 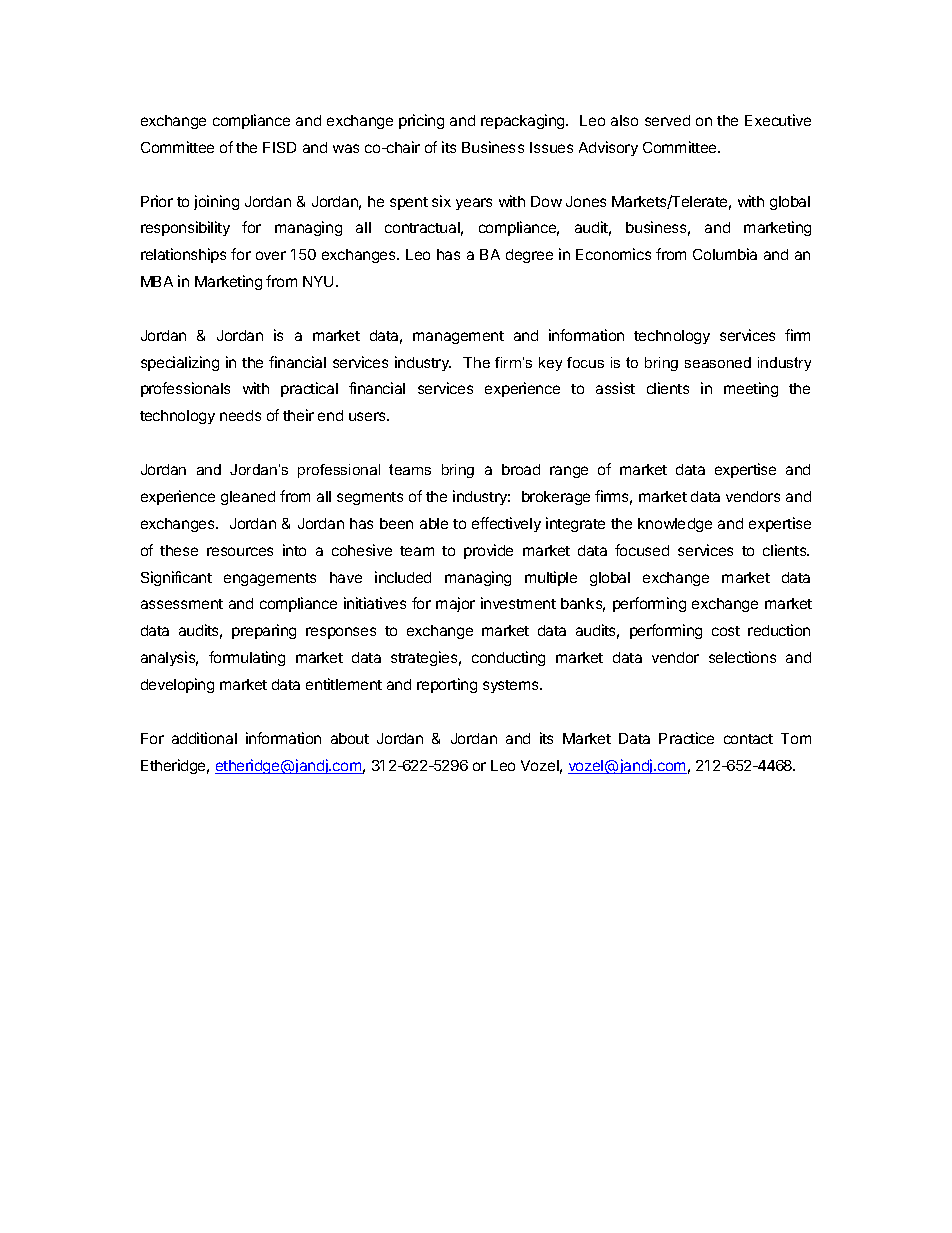 I want to click on served, so click(x=667, y=120).
